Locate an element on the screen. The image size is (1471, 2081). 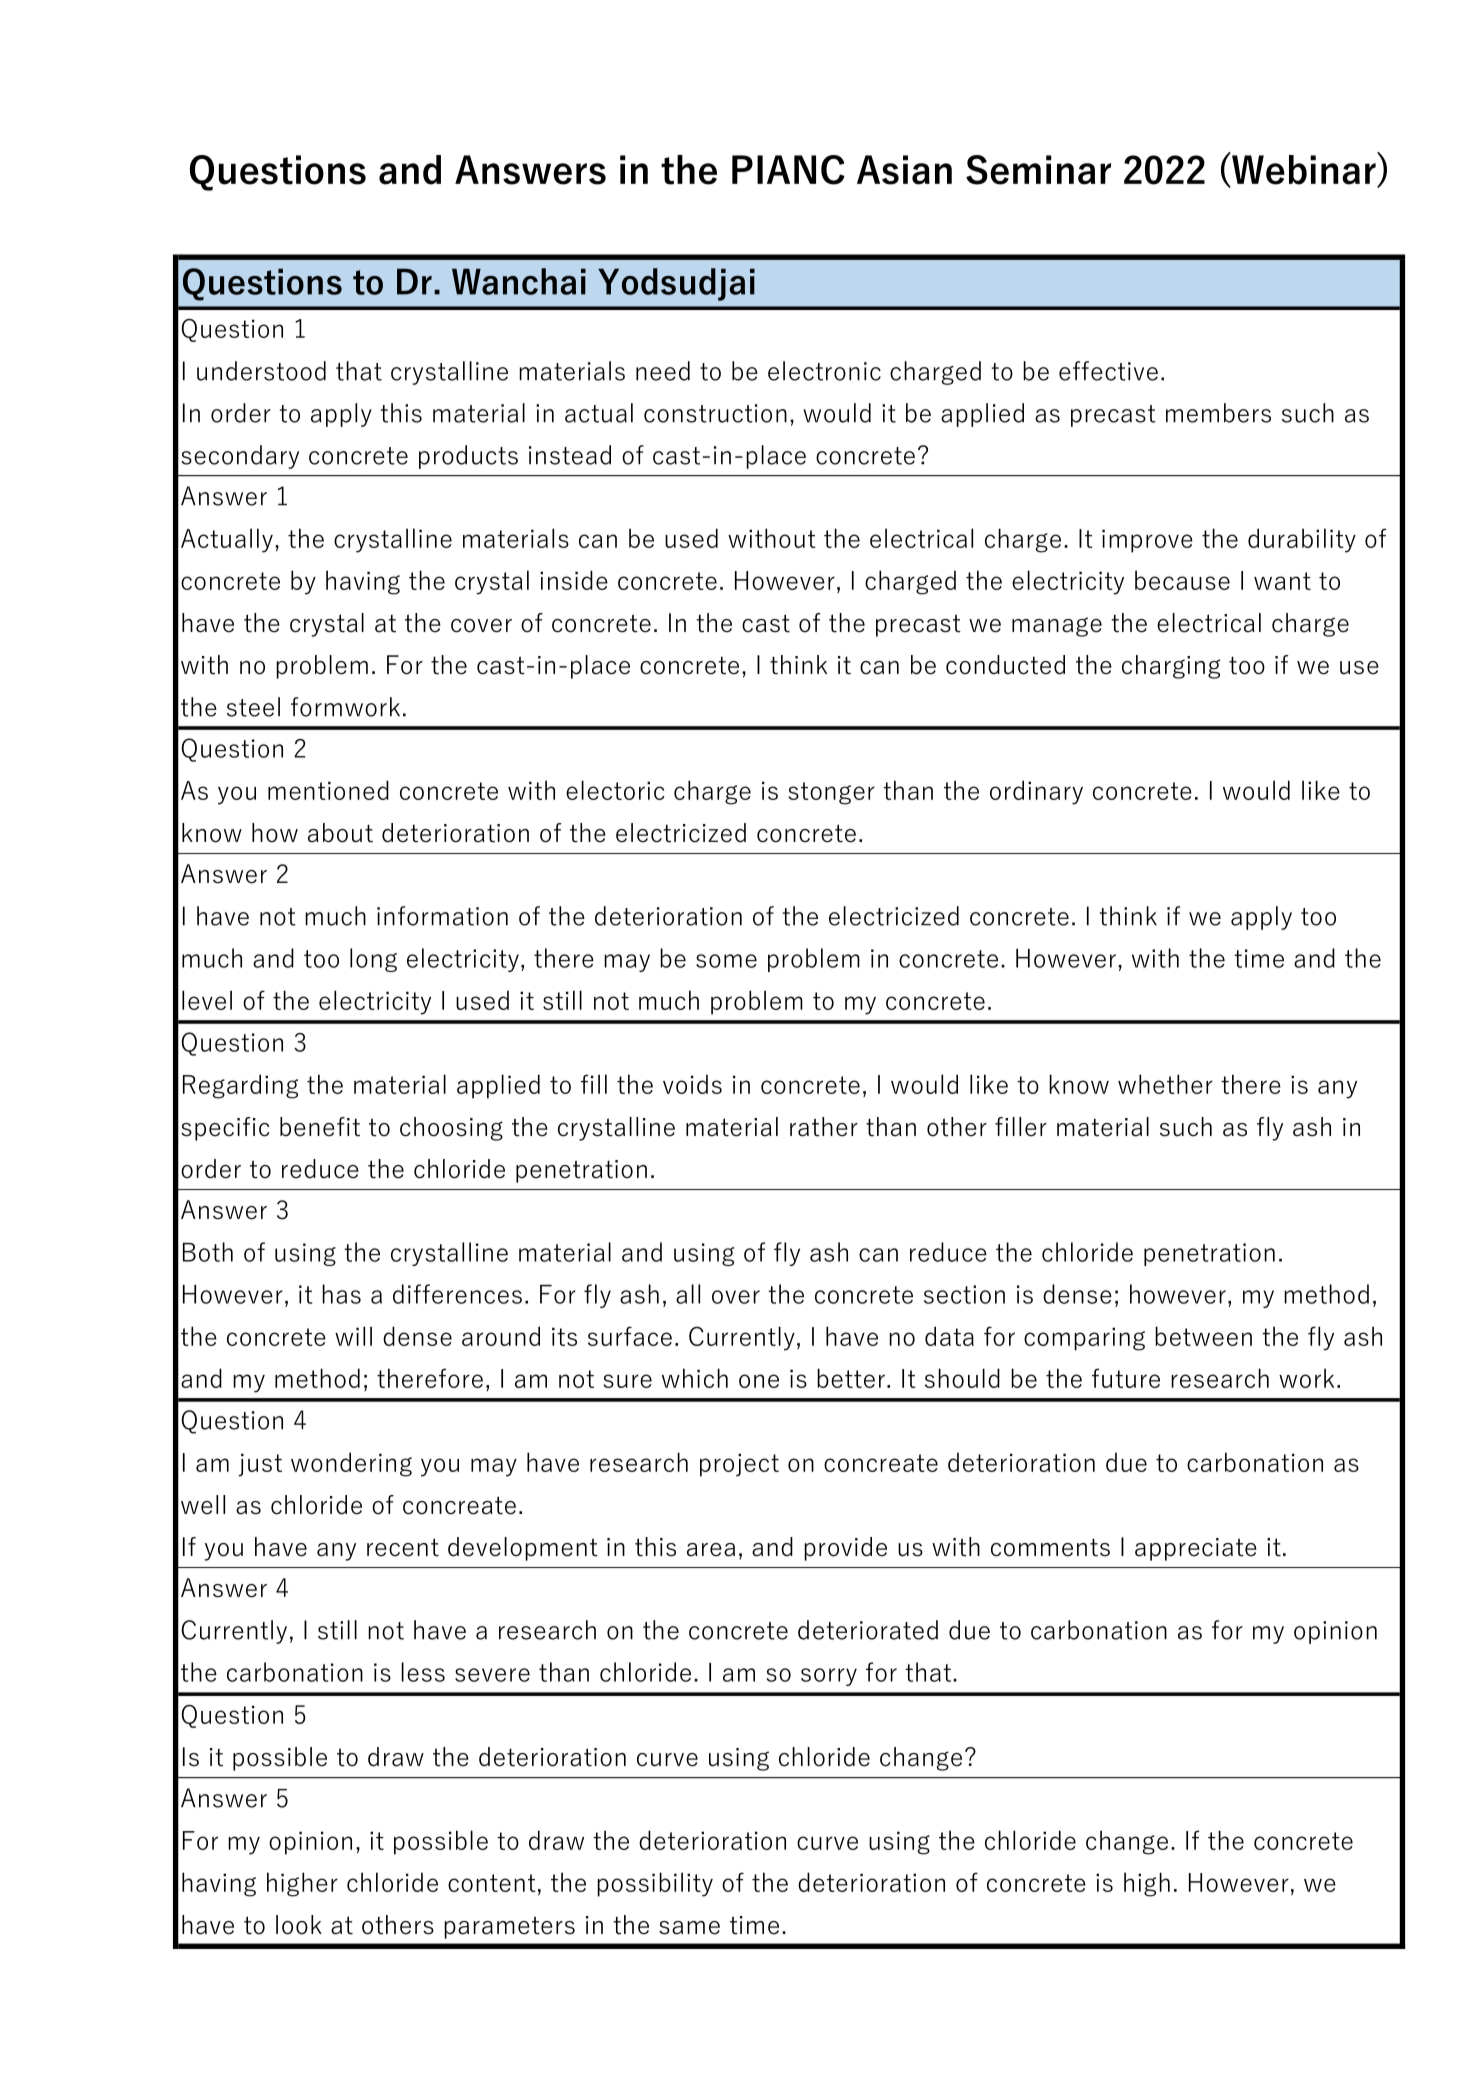
benefit is located at coordinates (320, 1127).
